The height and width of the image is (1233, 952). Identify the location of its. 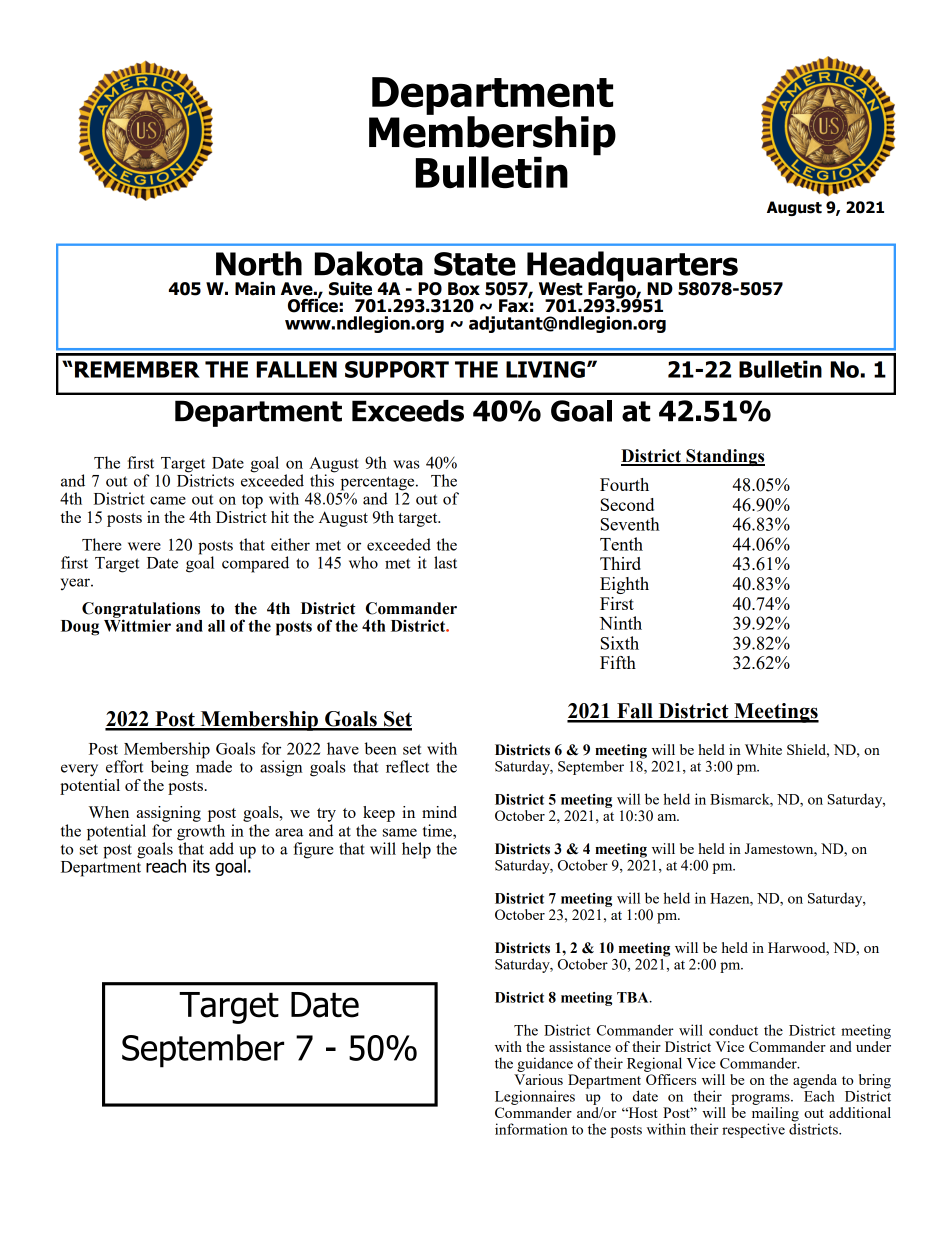
(201, 866).
